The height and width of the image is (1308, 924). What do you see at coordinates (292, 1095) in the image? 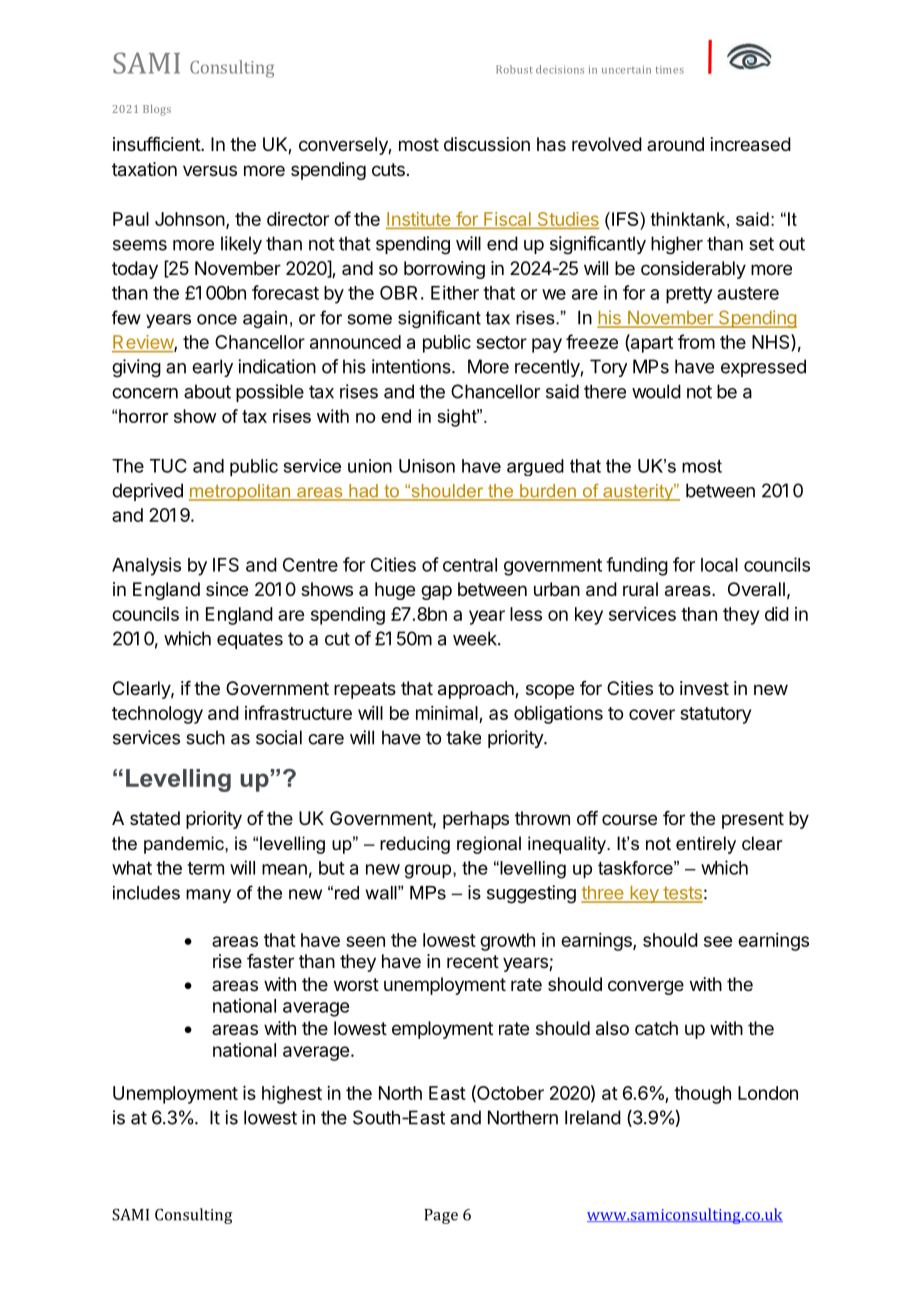
I see `highest` at bounding box center [292, 1095].
